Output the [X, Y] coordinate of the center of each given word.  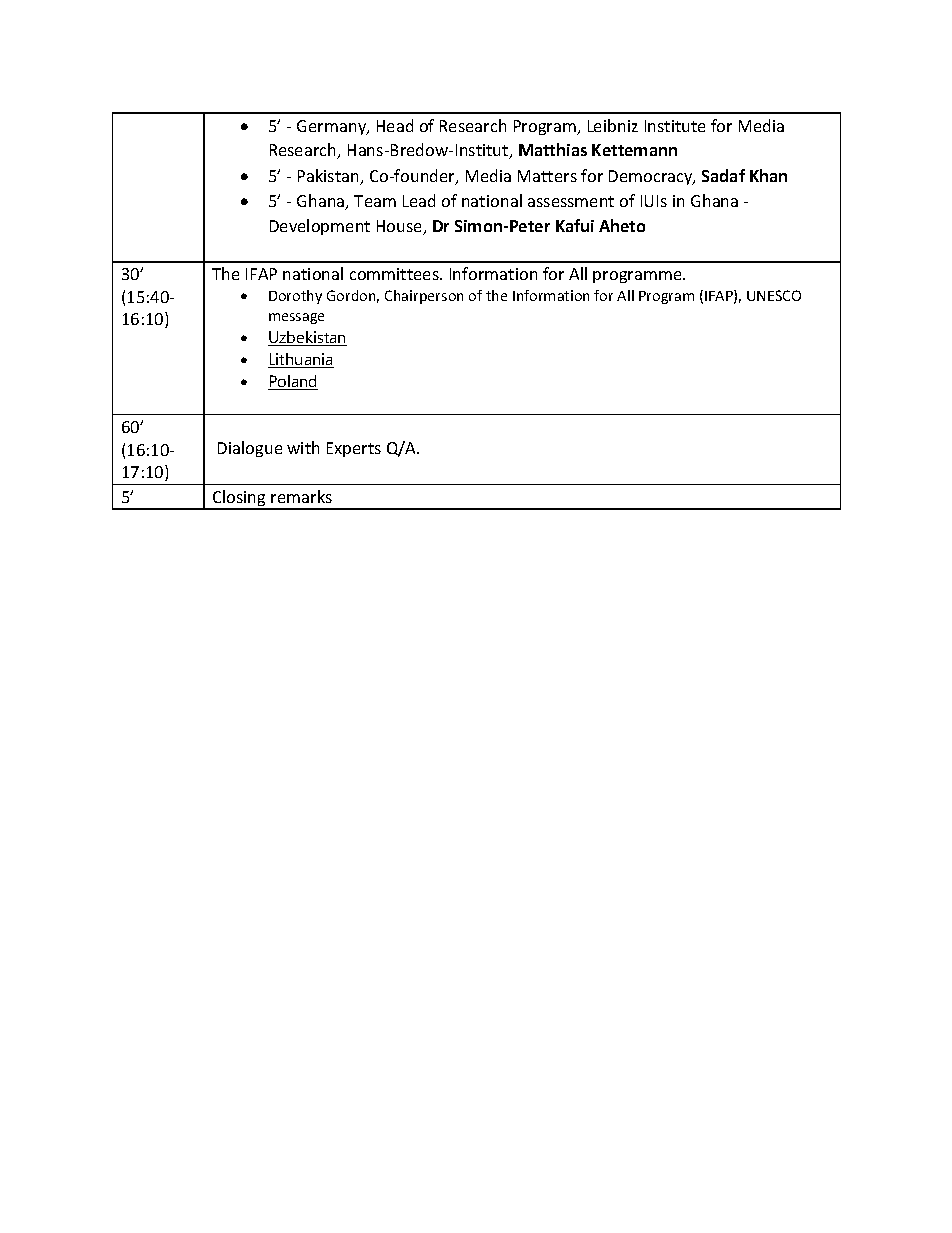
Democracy [652, 177]
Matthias [553, 149]
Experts [354, 449]
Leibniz [613, 125]
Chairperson [424, 297]
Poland [293, 382]
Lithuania [301, 360]
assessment [571, 201]
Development [320, 227]
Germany [333, 127]
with [303, 447]
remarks [301, 496]
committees [395, 274]
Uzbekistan [307, 338]
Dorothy [295, 297]
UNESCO [774, 295]
